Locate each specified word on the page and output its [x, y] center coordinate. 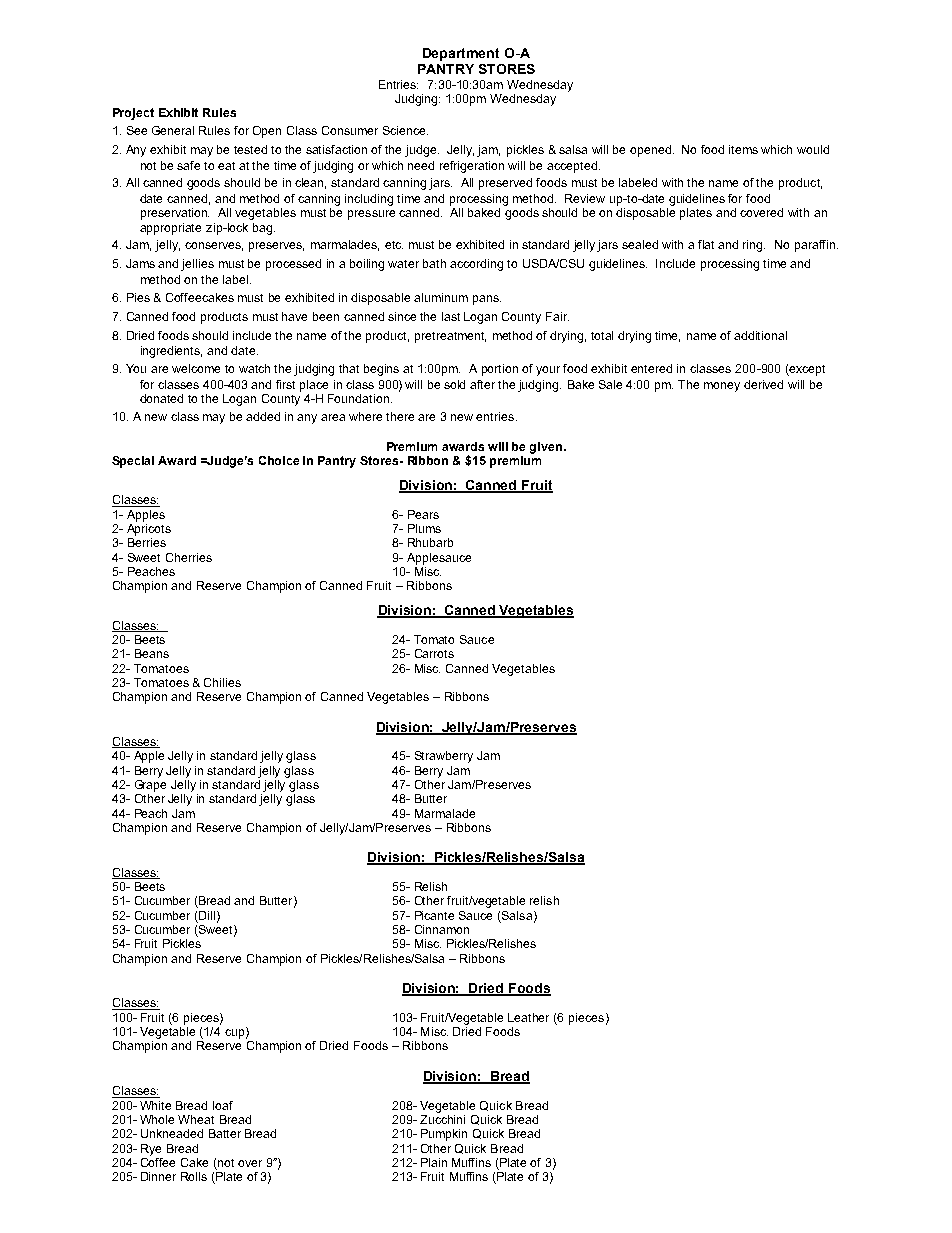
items [743, 149]
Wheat [196, 1119]
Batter [225, 1133]
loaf [223, 1105]
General [173, 130]
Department [461, 54]
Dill [208, 916]
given [547, 448]
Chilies [222, 682]
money [722, 387]
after [482, 384]
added [263, 416]
